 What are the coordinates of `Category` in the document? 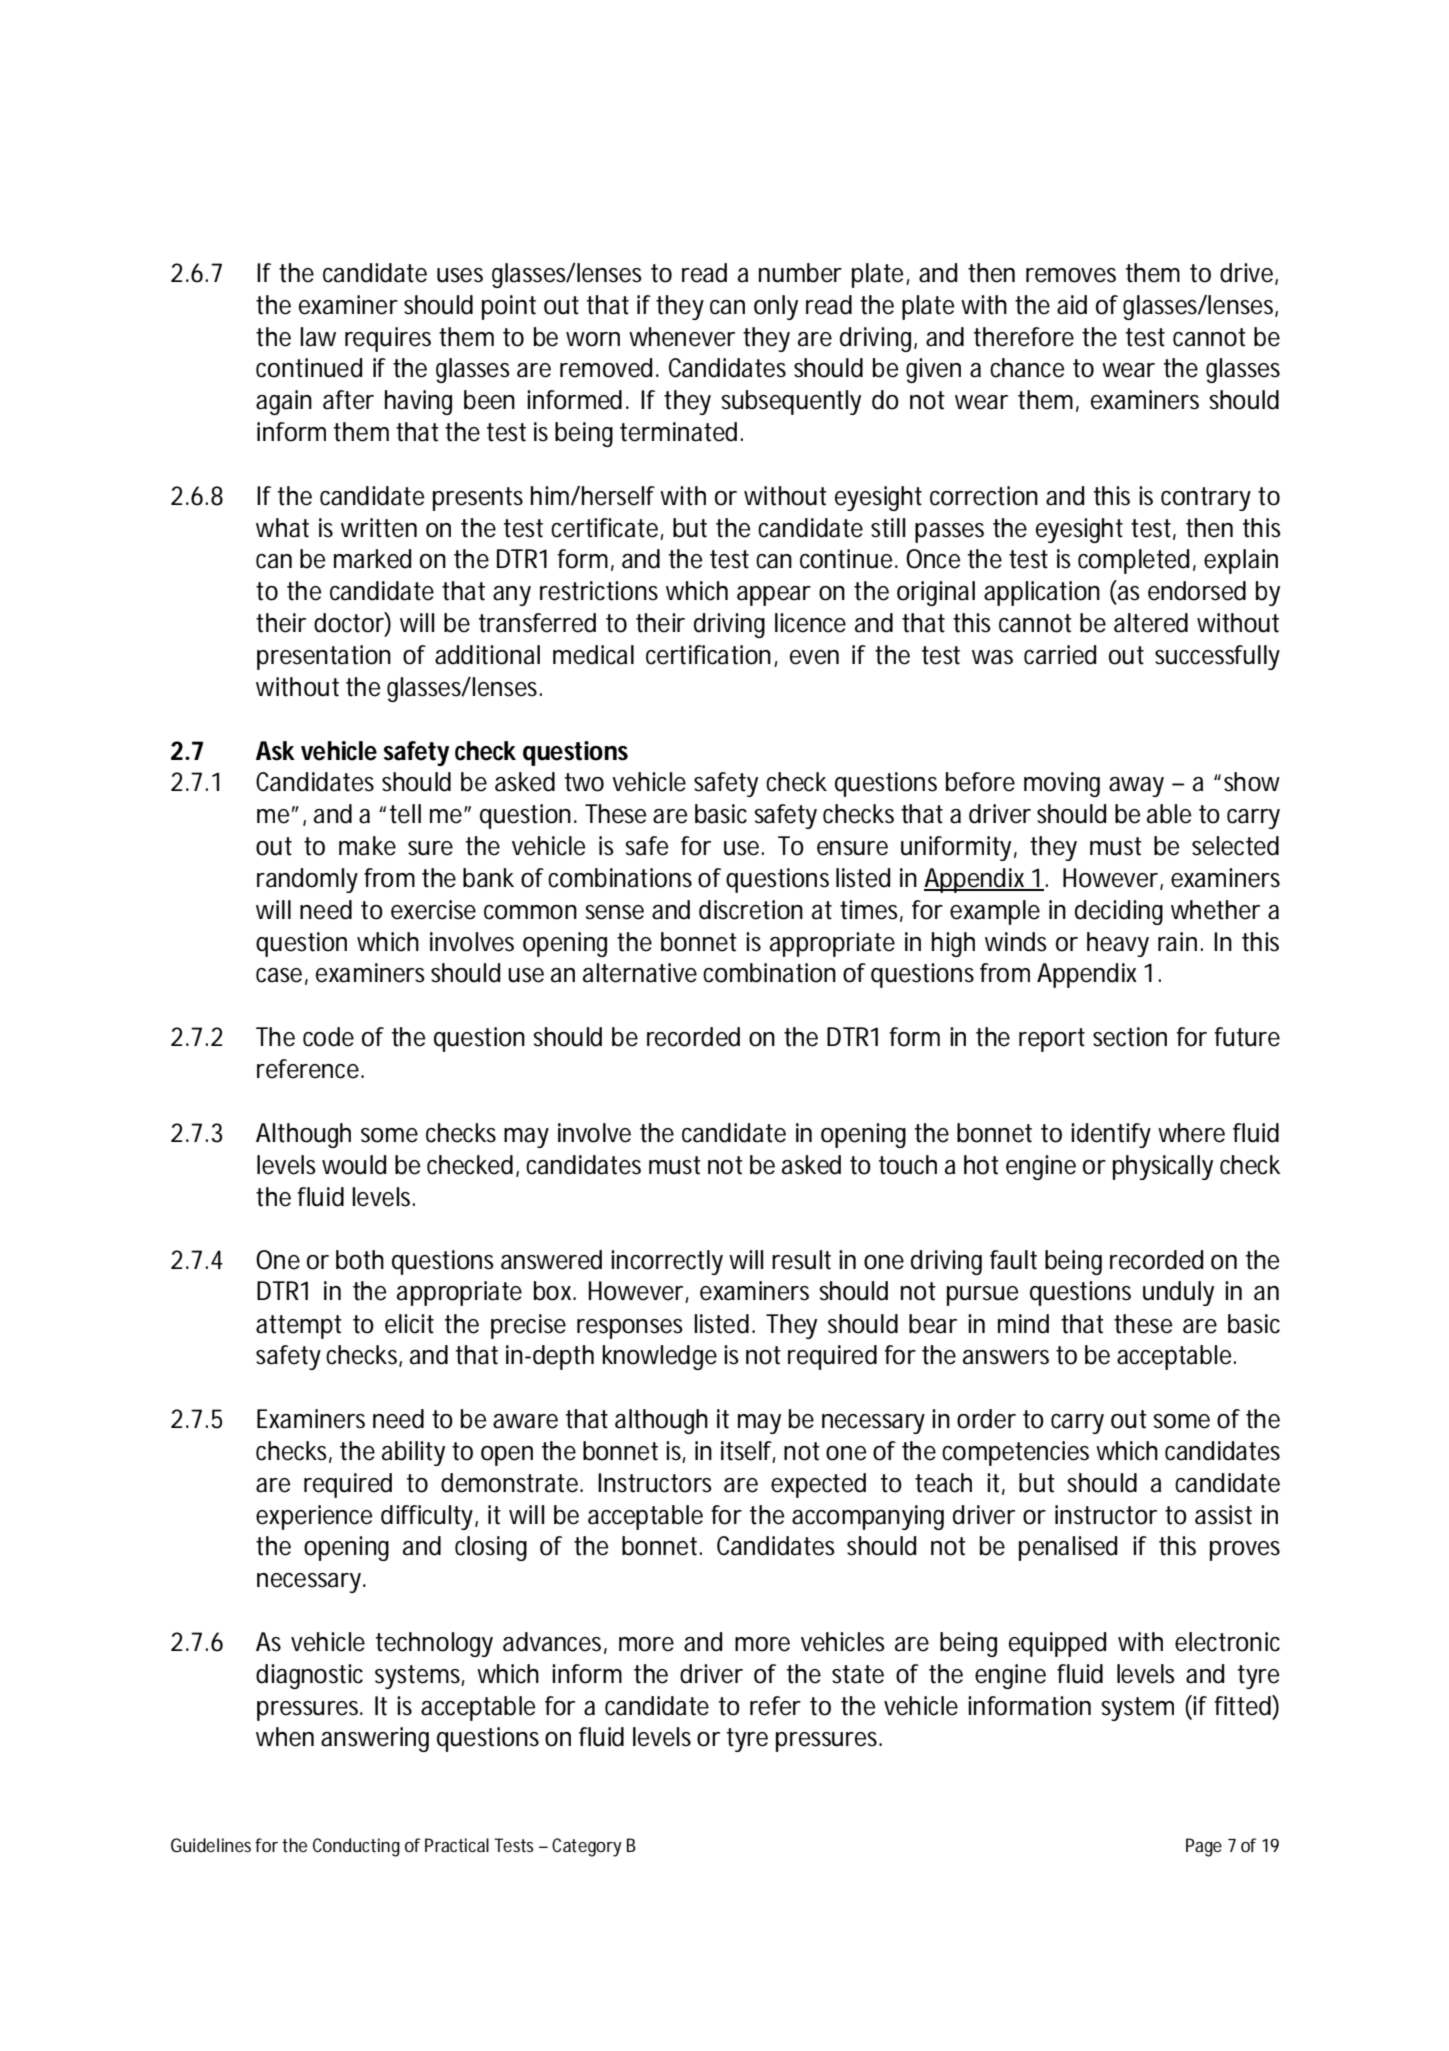 It's located at (587, 1847).
